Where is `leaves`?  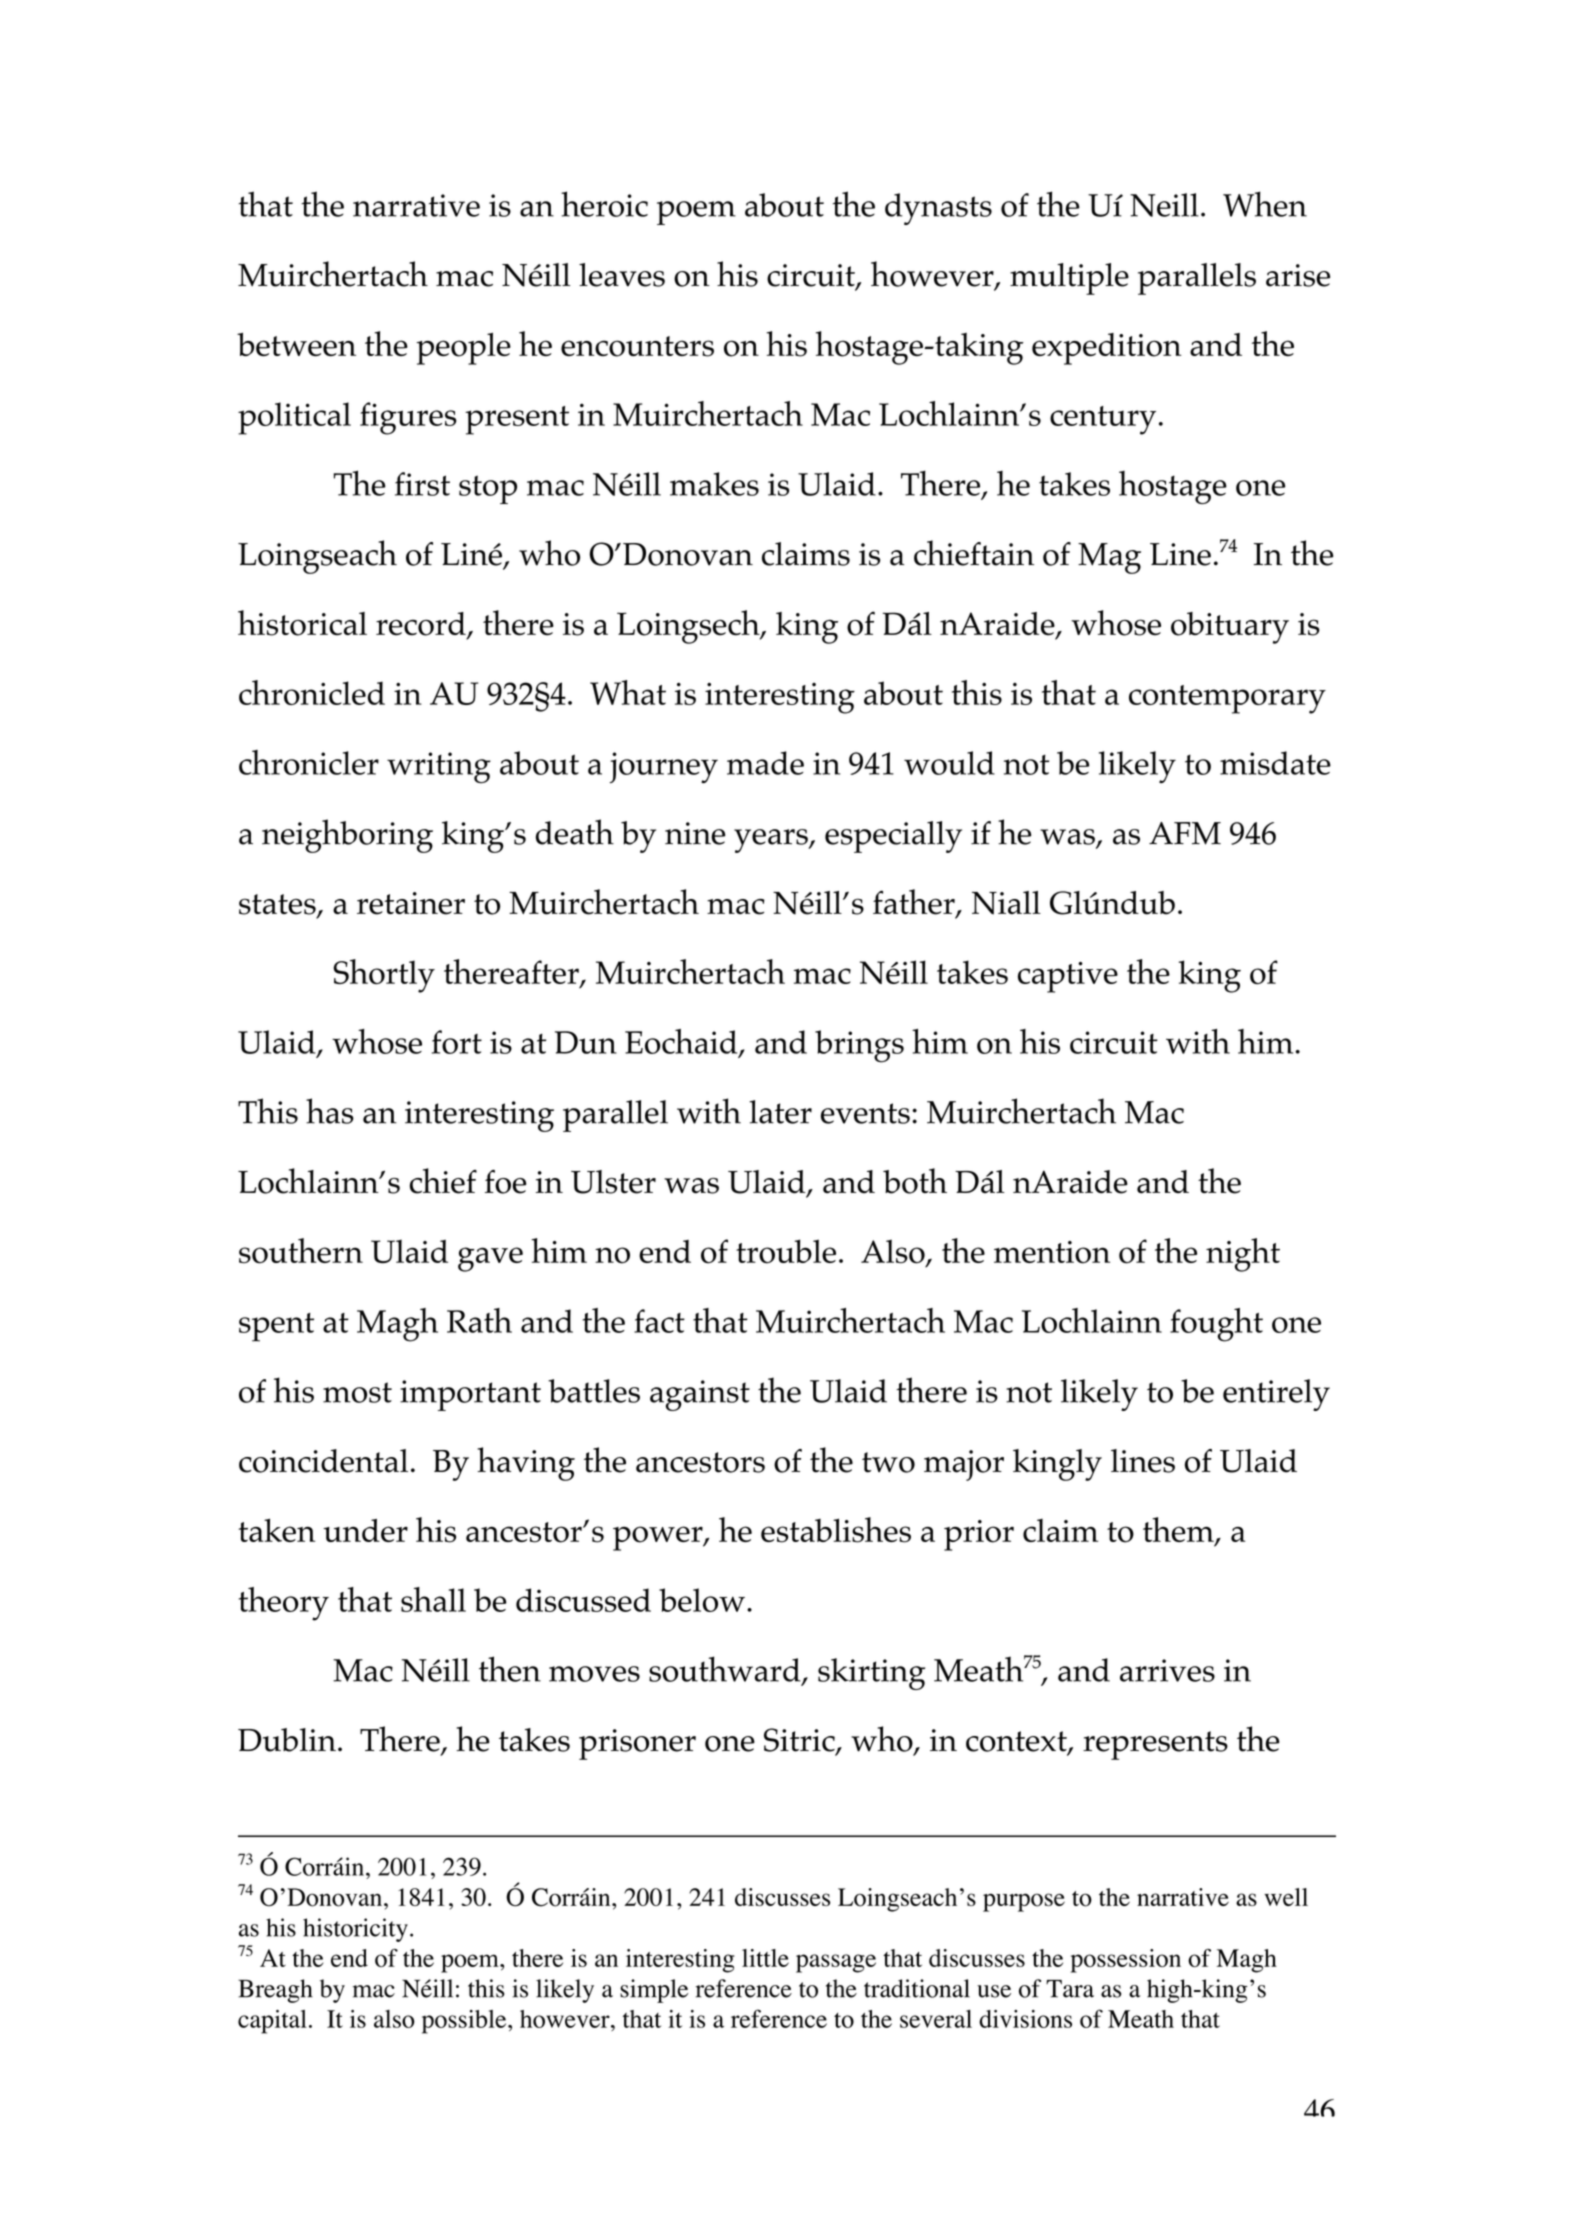 leaves is located at coordinates (622, 275).
